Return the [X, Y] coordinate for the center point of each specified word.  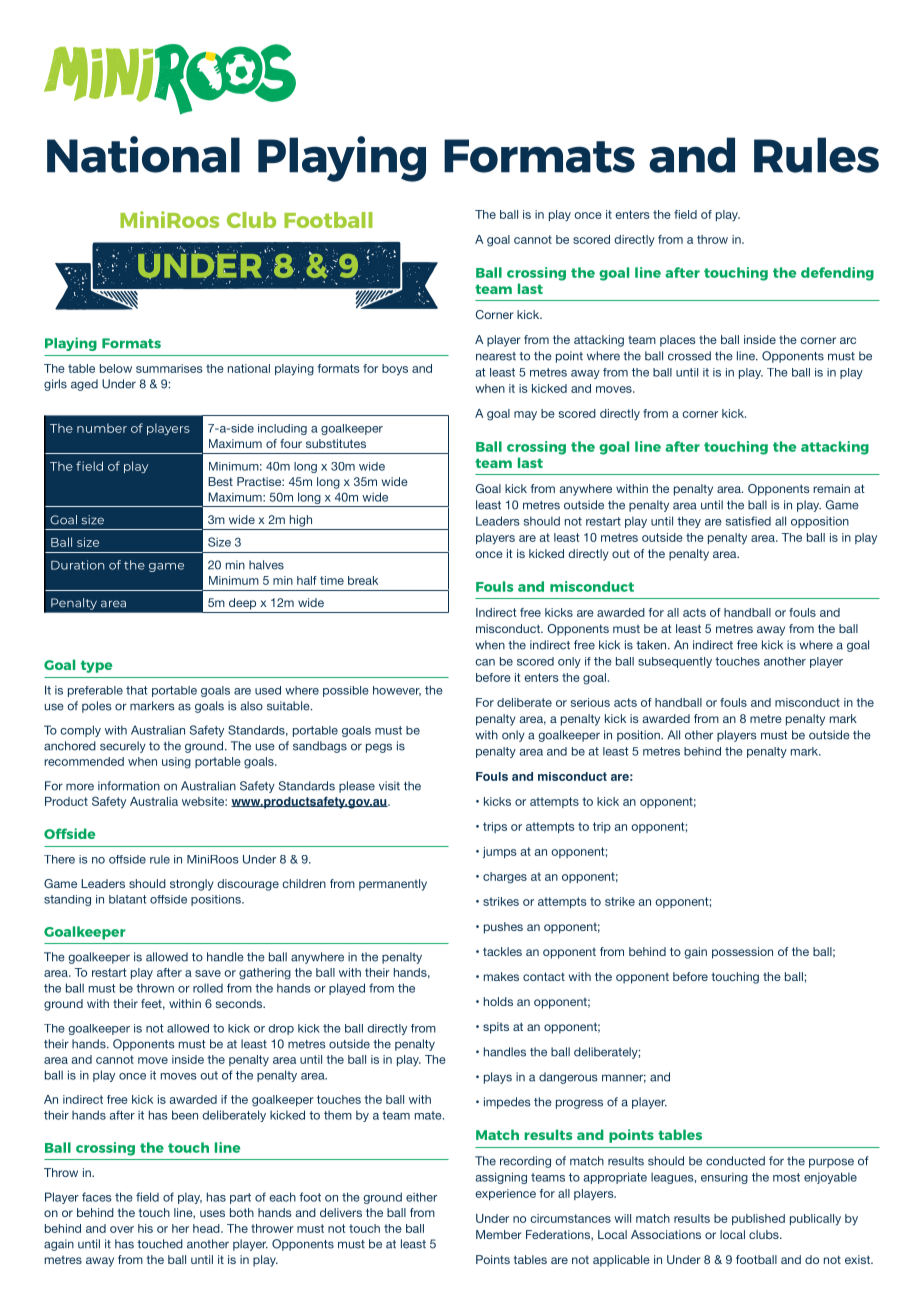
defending [837, 274]
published [758, 1219]
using [176, 763]
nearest [496, 356]
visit [389, 786]
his [145, 1228]
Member [498, 1234]
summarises [169, 368]
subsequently [675, 662]
